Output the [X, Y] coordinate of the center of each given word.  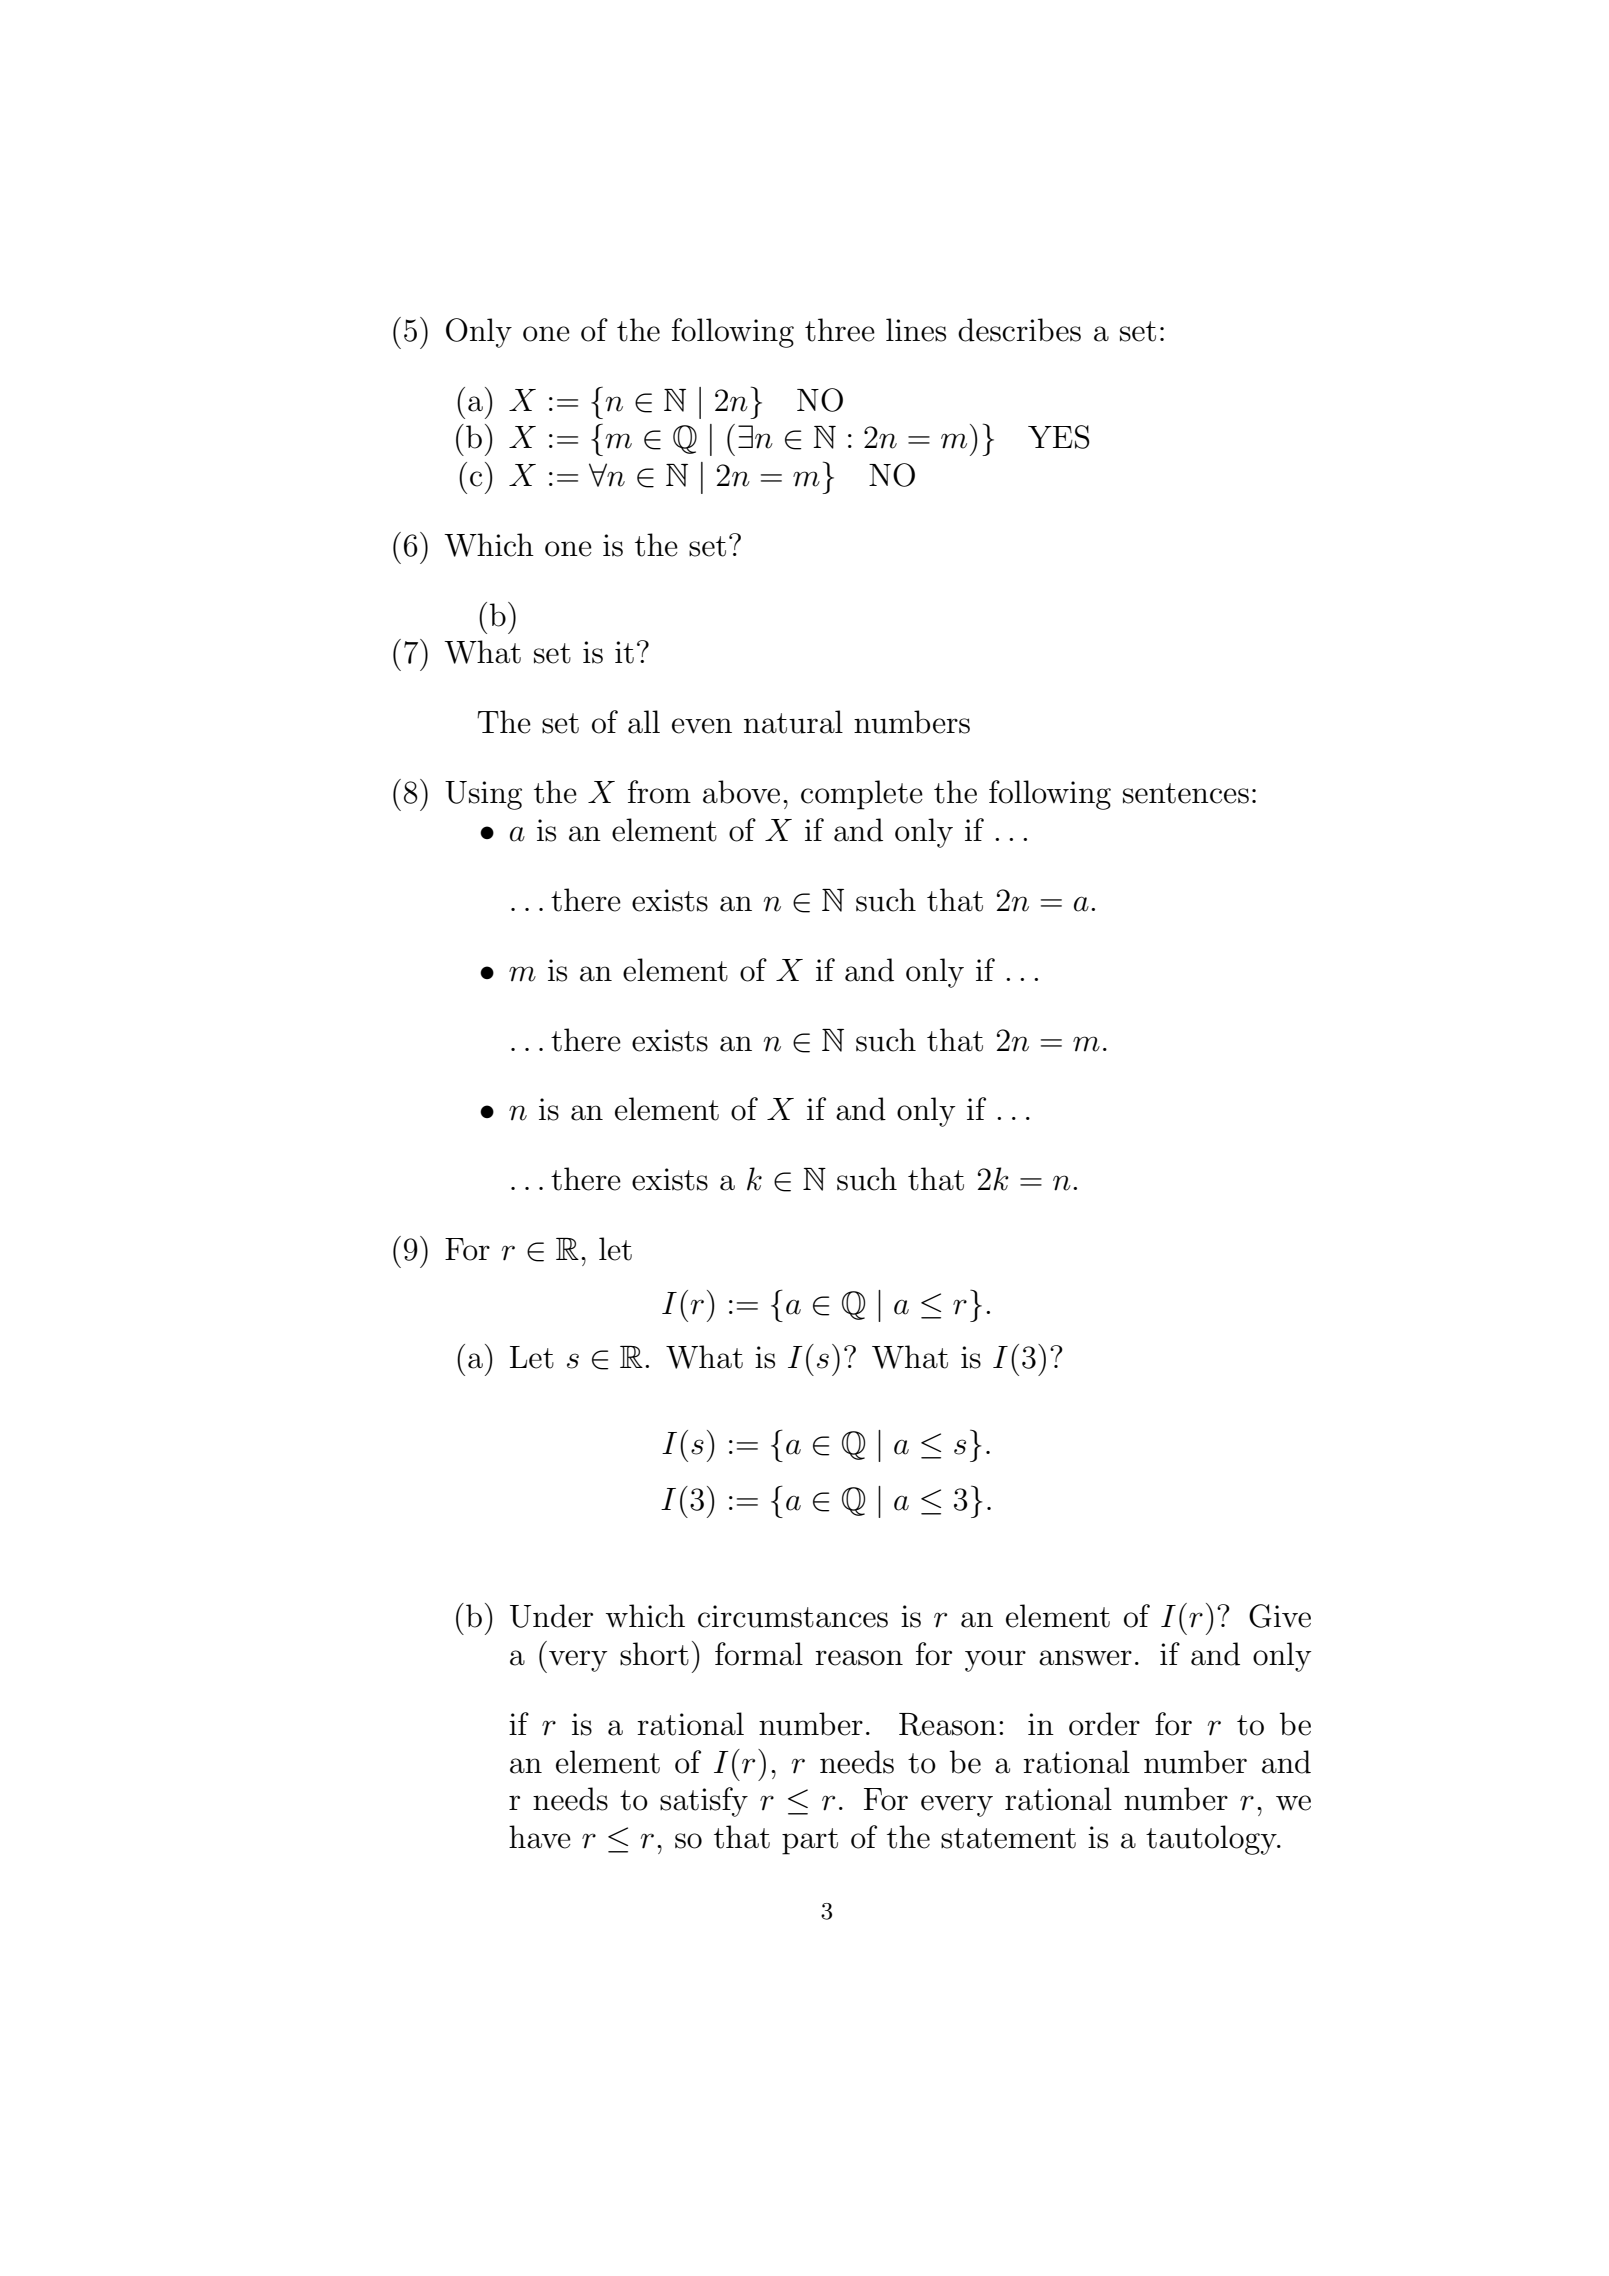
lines [916, 330]
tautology [1212, 1840]
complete [862, 795]
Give [1280, 1616]
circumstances [793, 1616]
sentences [1186, 793]
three [840, 330]
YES [1059, 437]
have [540, 1837]
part [810, 1841]
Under [551, 1616]
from [659, 792]
